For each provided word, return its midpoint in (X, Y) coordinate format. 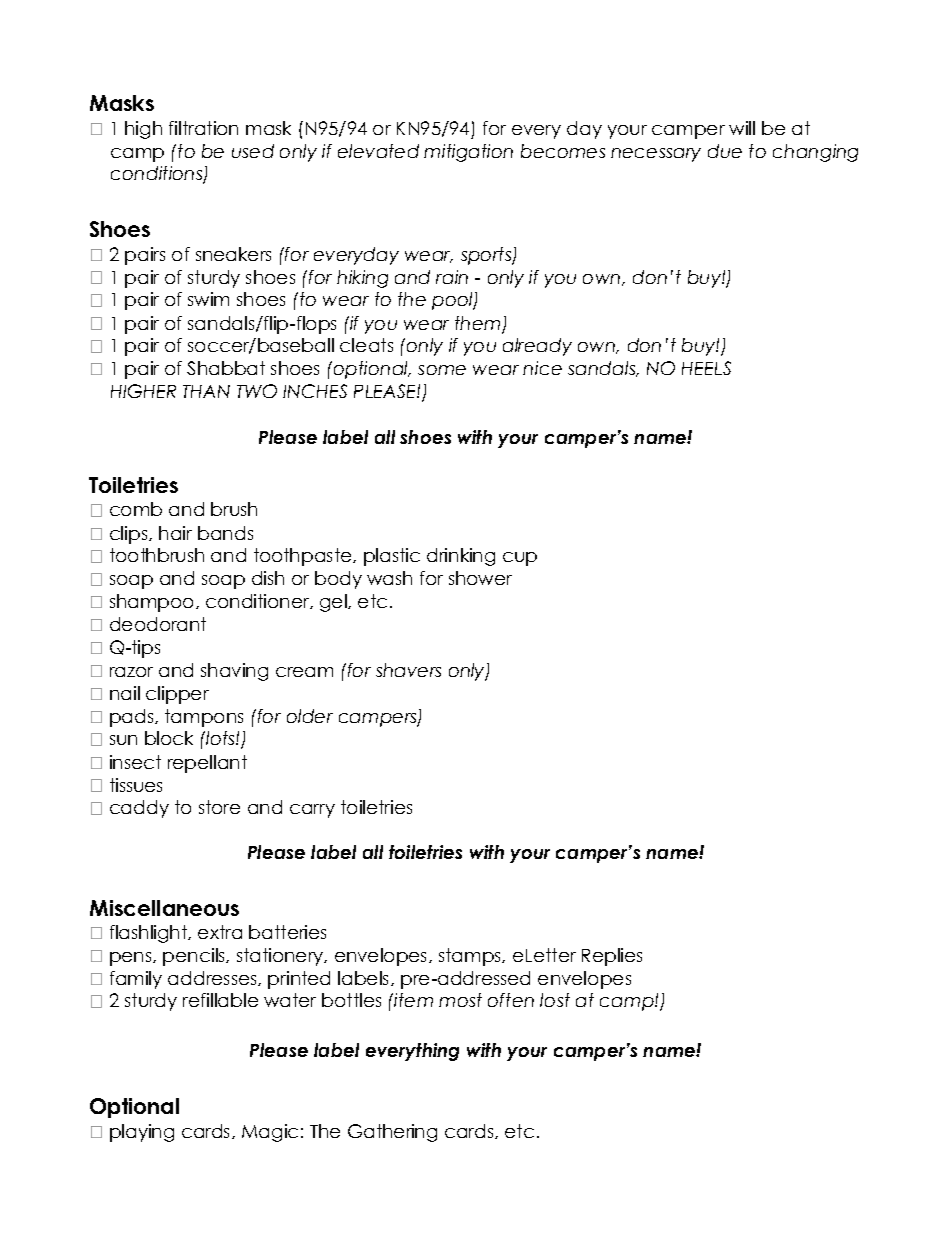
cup (520, 559)
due (725, 151)
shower (480, 578)
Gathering (392, 1133)
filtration (203, 128)
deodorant (158, 624)
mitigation (468, 153)
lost (555, 1000)
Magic (270, 1133)
